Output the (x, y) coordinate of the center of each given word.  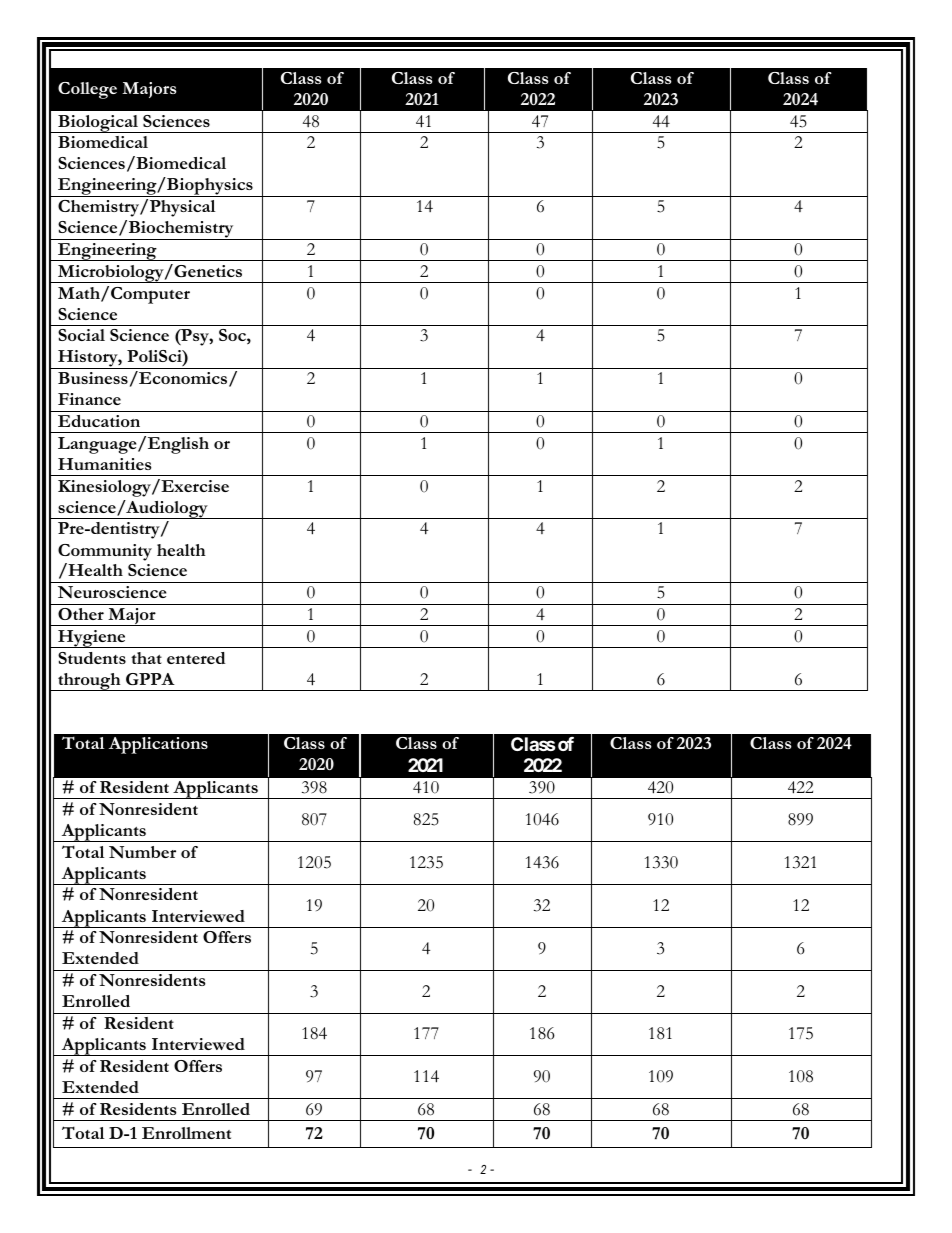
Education (99, 421)
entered (196, 658)
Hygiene (92, 639)
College (87, 90)
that (146, 658)
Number (142, 852)
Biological (98, 124)
